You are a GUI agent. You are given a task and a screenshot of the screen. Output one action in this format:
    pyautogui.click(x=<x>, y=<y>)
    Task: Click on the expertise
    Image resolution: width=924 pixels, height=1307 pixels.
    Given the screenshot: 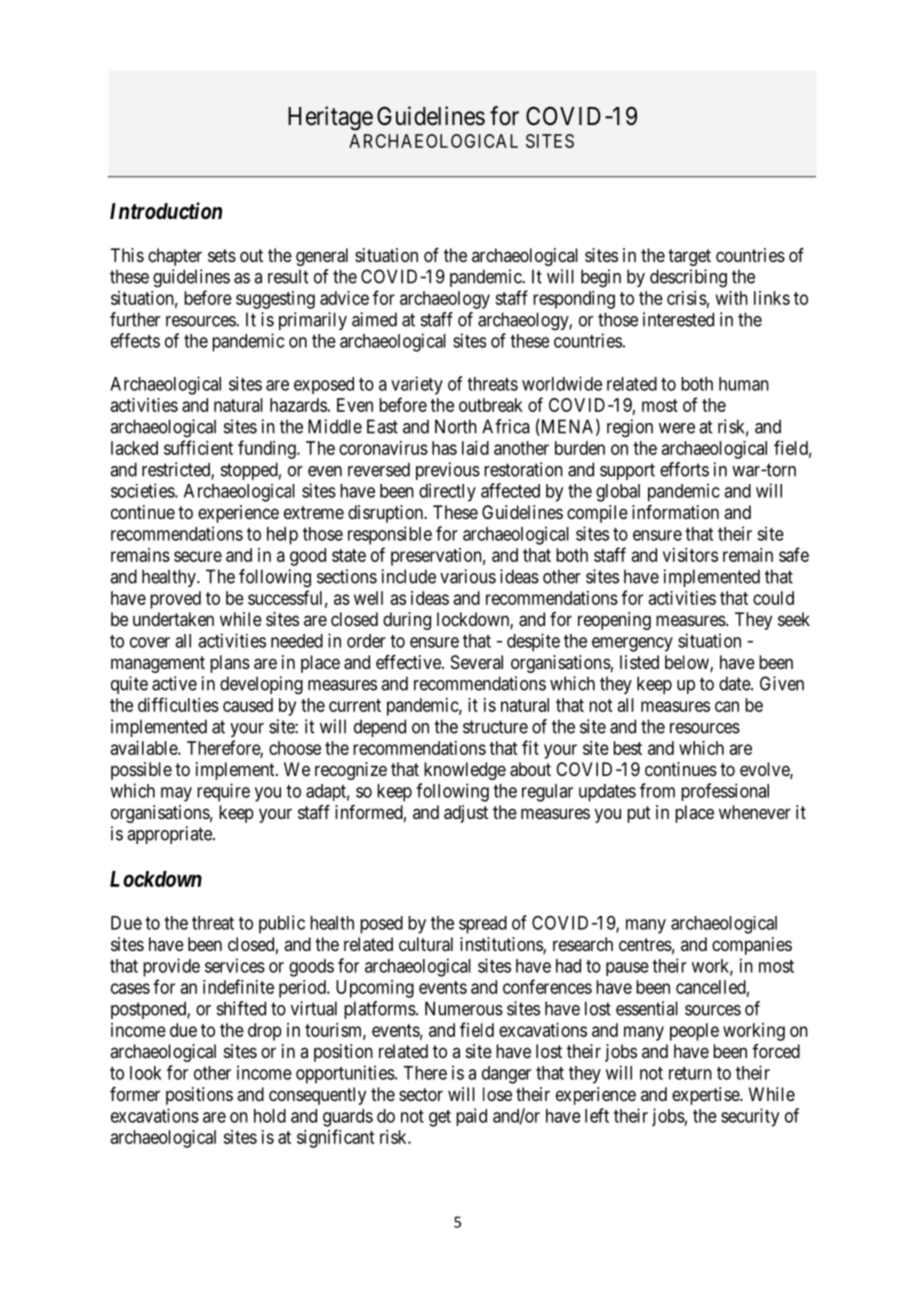 What is the action you would take?
    pyautogui.click(x=706, y=1096)
